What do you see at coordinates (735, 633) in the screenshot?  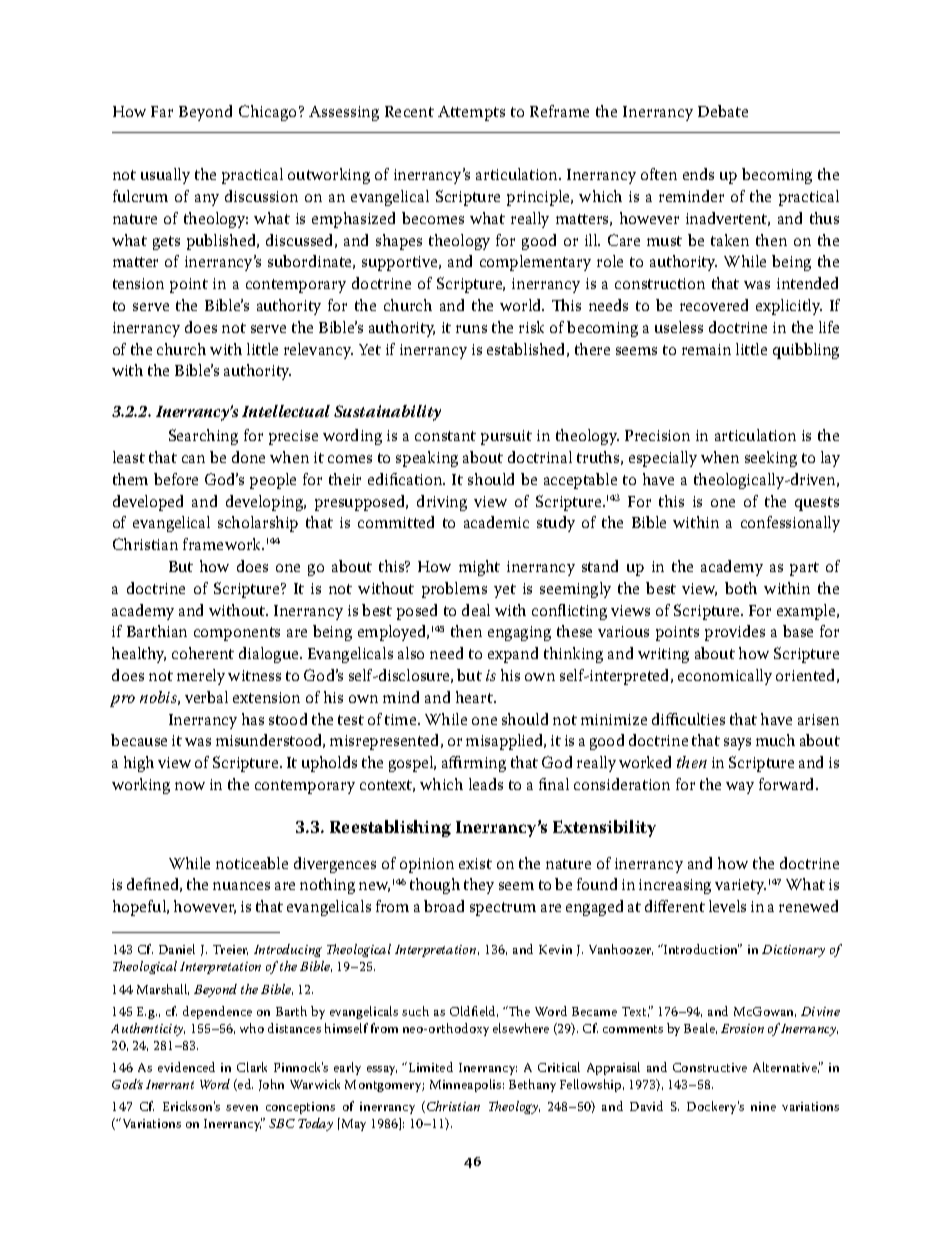 I see `provides` at bounding box center [735, 633].
